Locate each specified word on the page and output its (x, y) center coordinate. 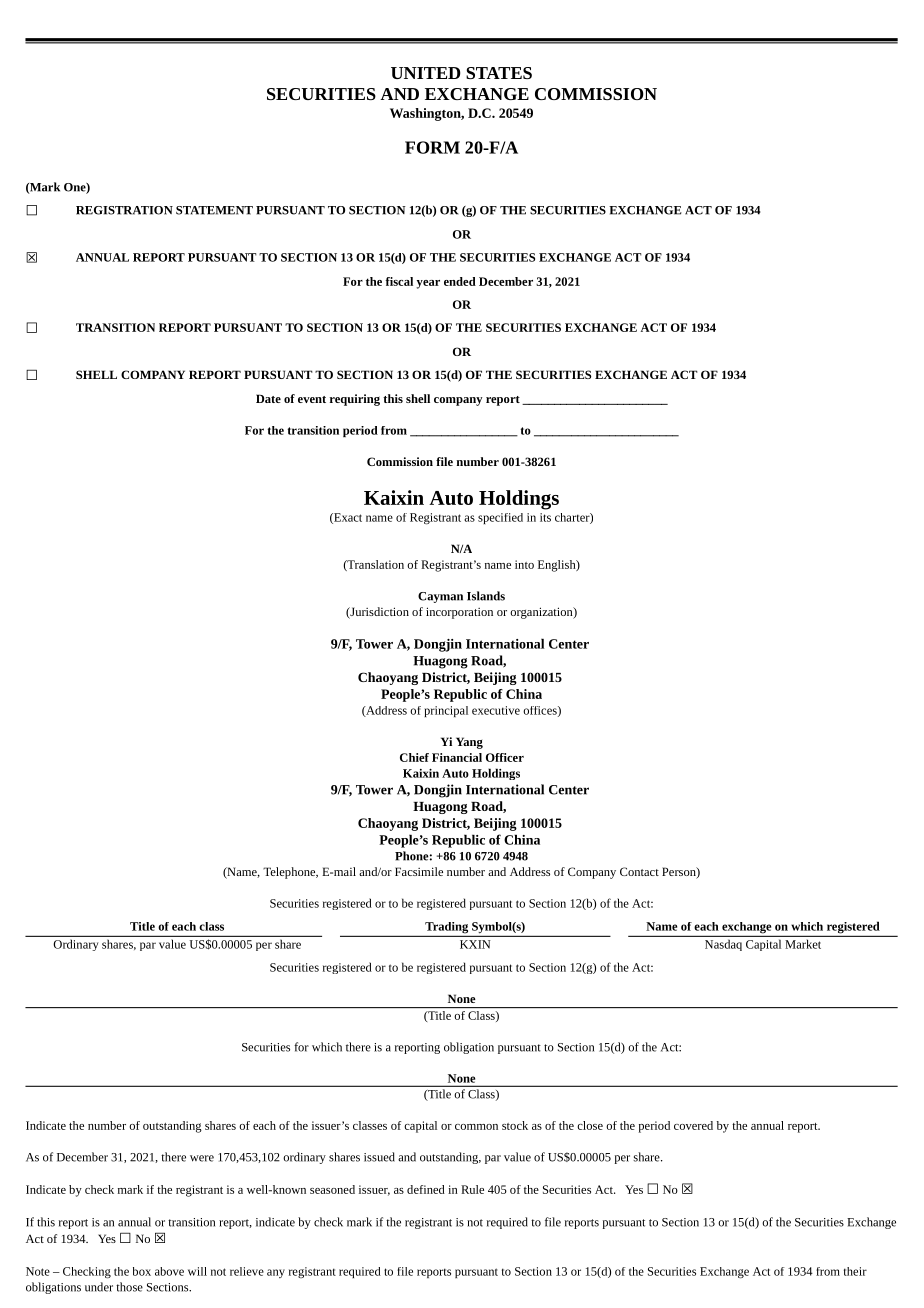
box (142, 1271)
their (855, 1271)
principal (446, 711)
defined (426, 1189)
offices (541, 711)
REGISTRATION (124, 210)
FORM (432, 147)
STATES (499, 73)
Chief (414, 757)
